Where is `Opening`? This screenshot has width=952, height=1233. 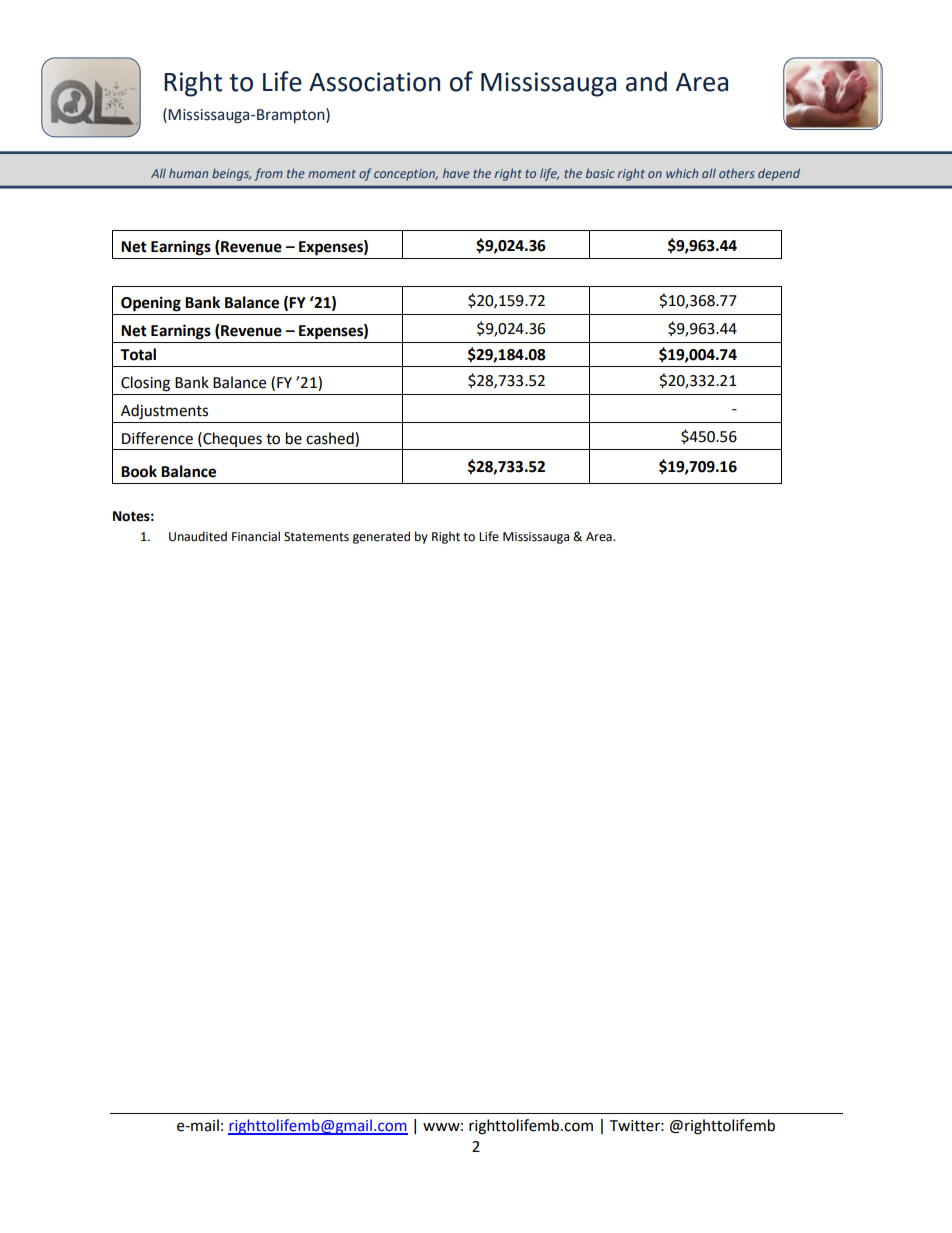
Opening is located at coordinates (151, 304).
